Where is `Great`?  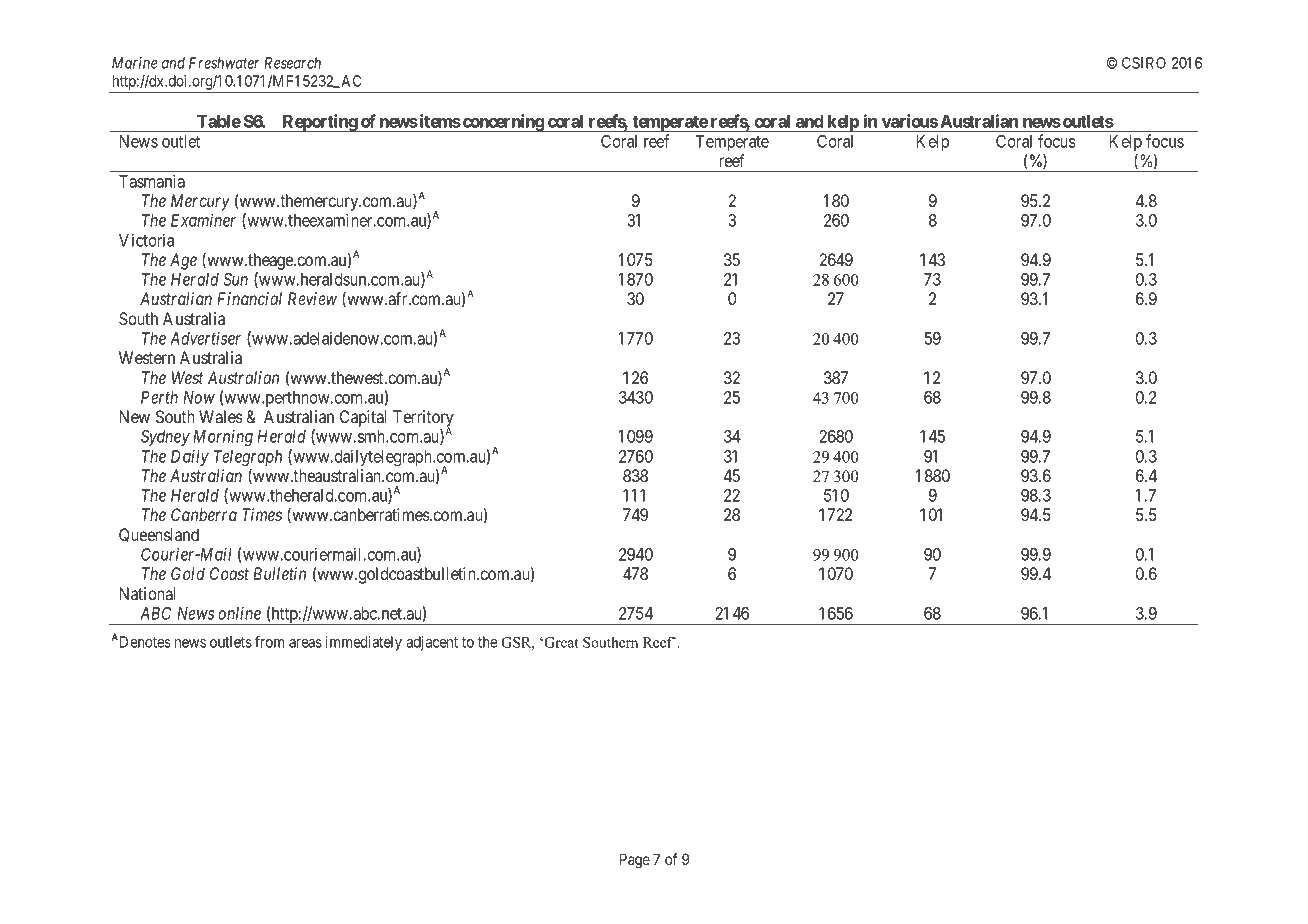 Great is located at coordinates (560, 642).
